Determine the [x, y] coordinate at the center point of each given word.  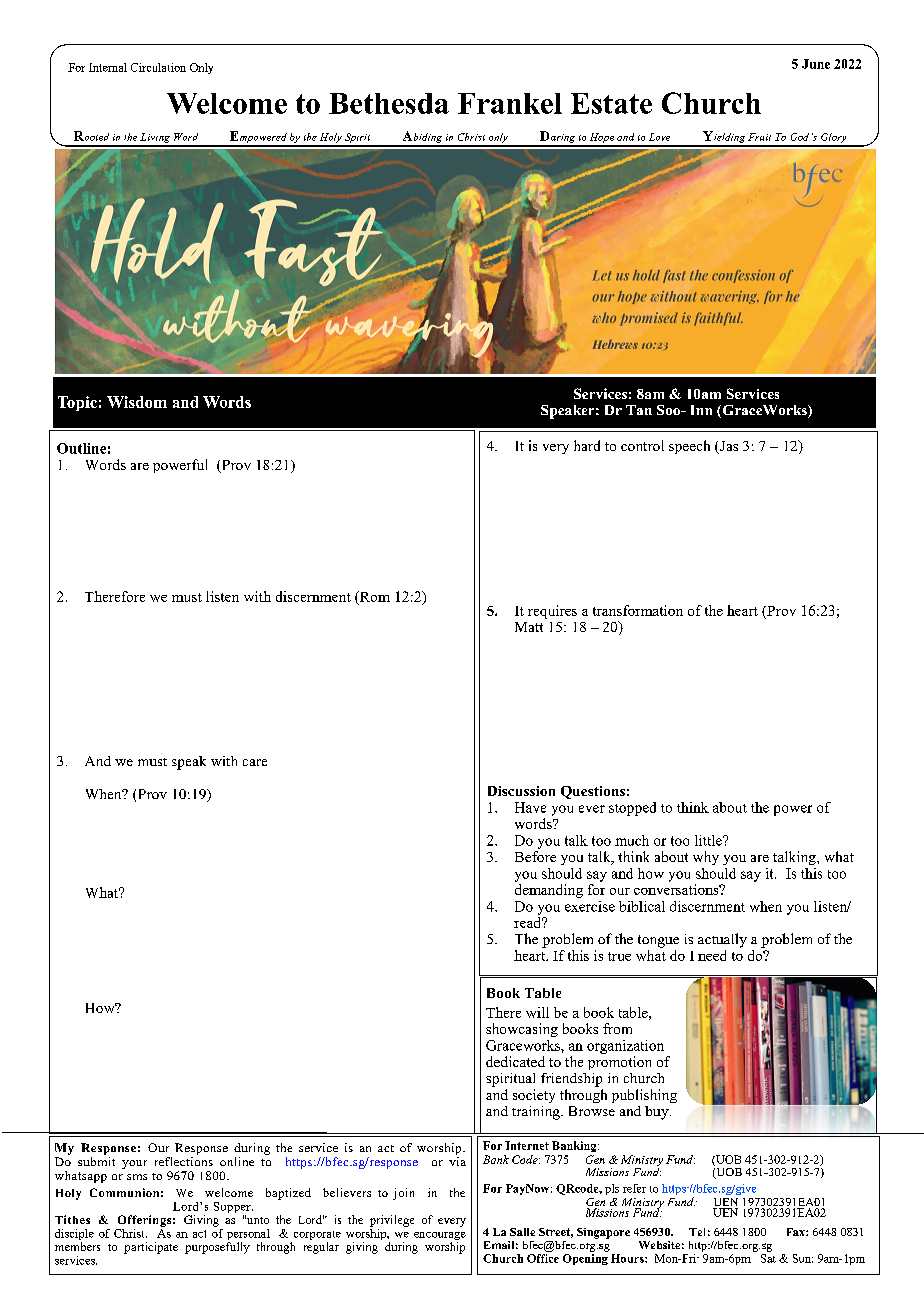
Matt [529, 627]
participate [151, 1248]
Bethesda [389, 103]
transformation [638, 610]
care [255, 762]
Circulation [158, 67]
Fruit [759, 137]
